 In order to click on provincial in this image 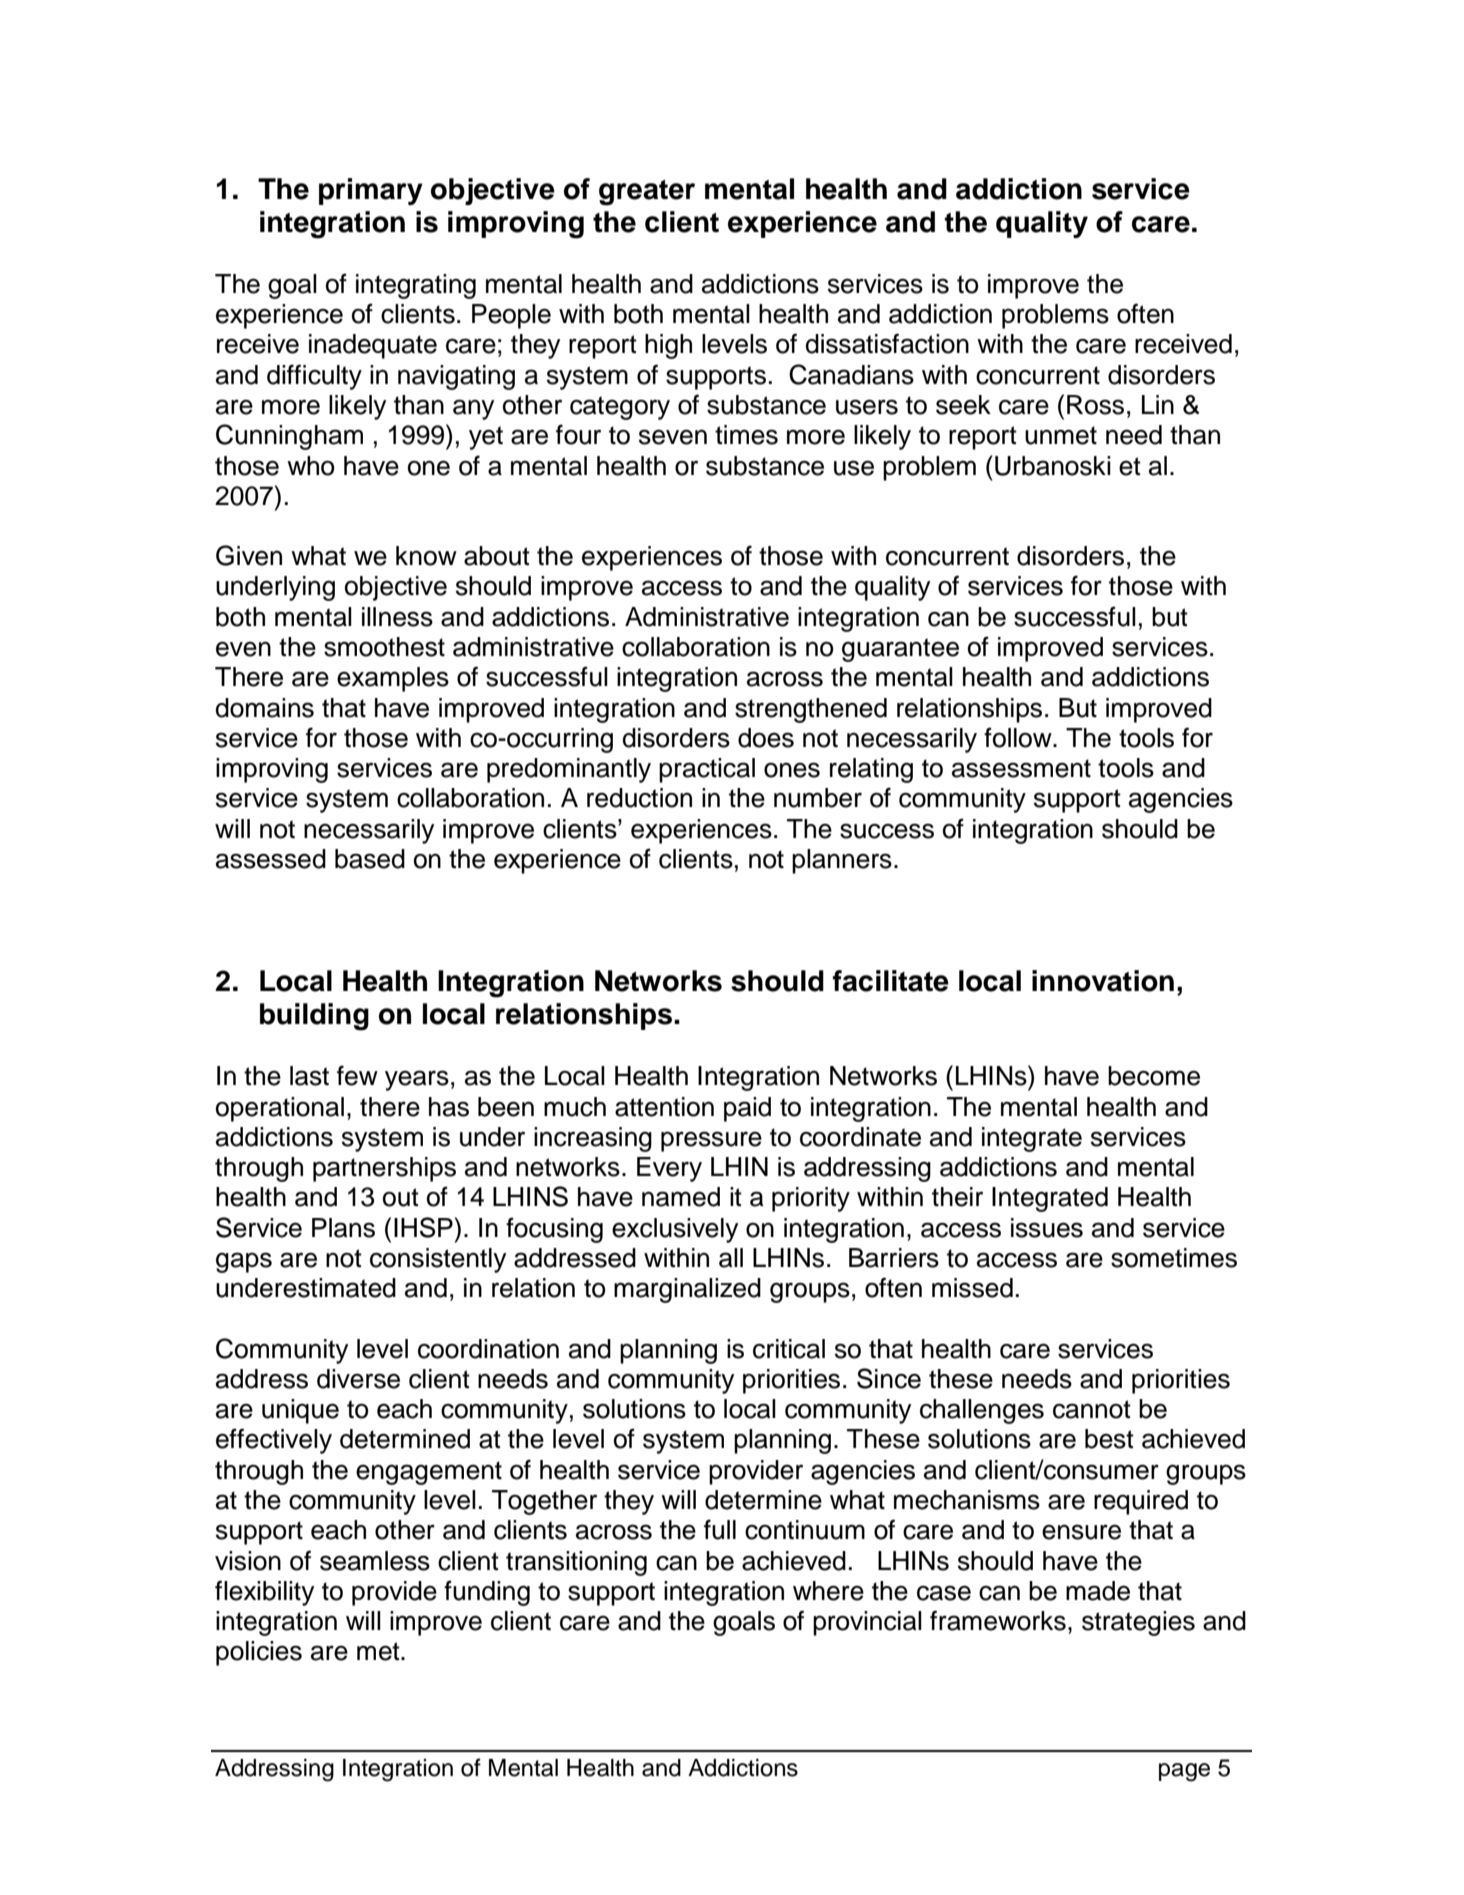, I will do `click(867, 1623)`.
